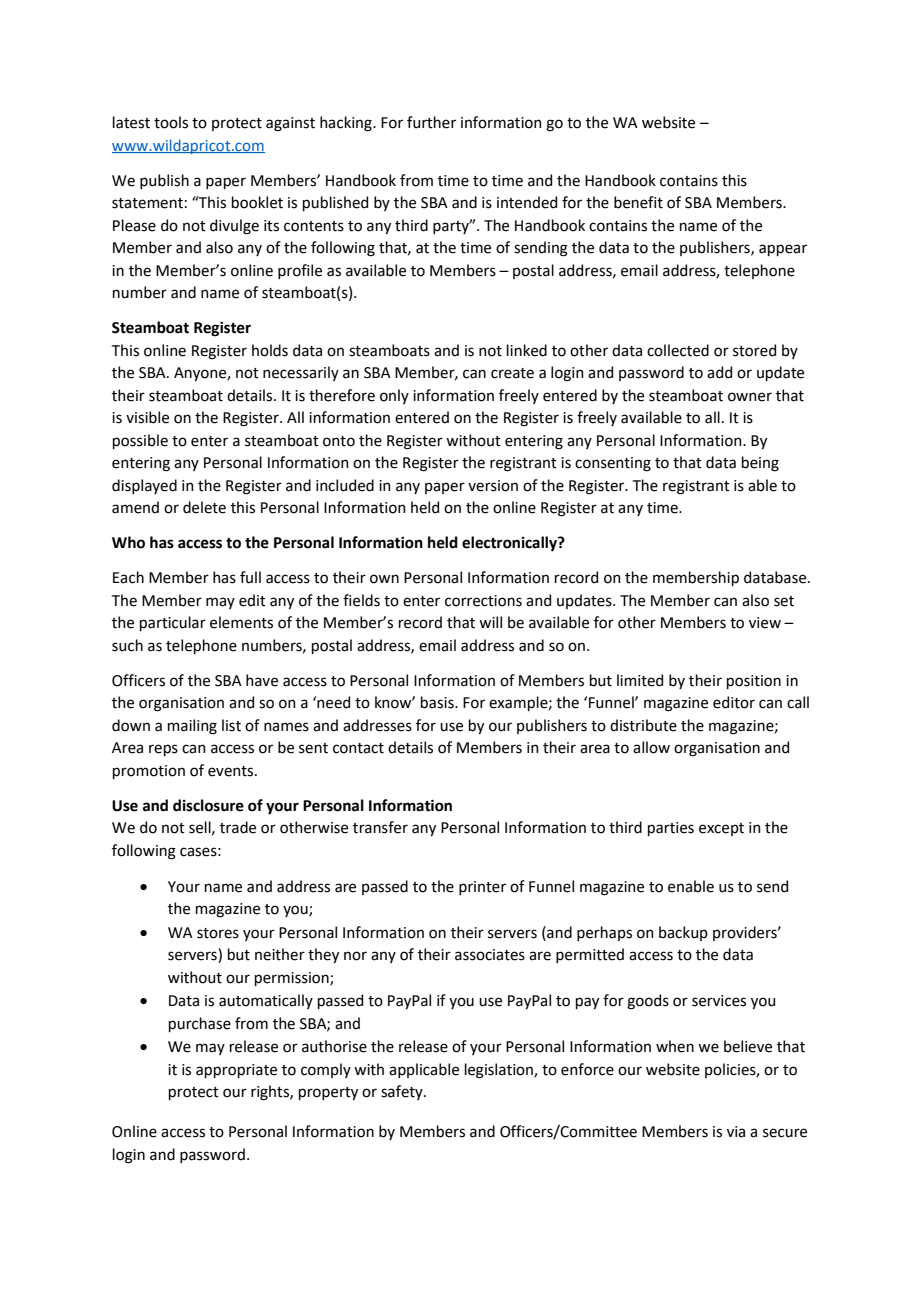 The width and height of the screenshot is (924, 1308). I want to click on safety, so click(403, 1092).
